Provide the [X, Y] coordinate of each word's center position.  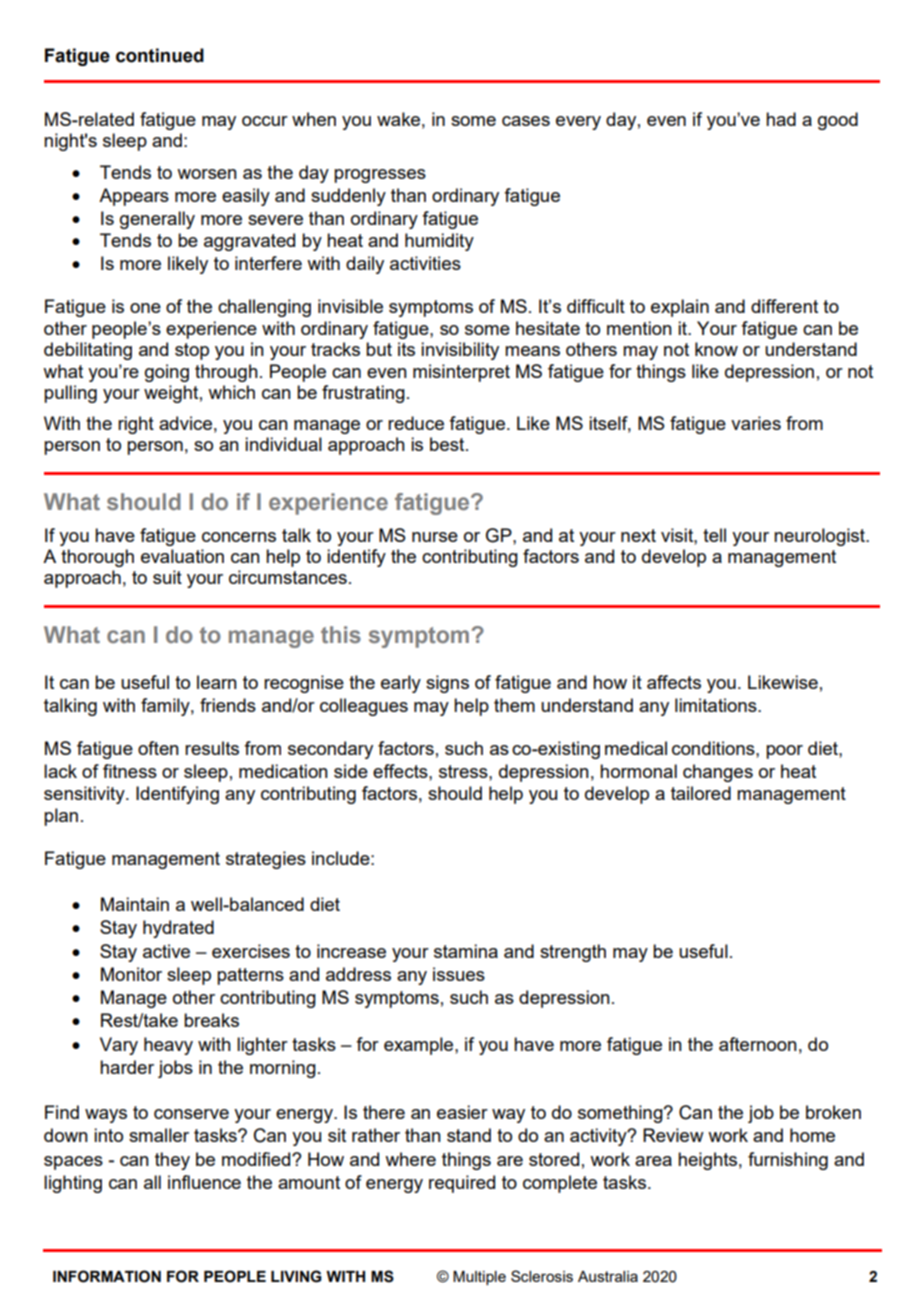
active [166, 951]
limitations [717, 705]
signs [447, 684]
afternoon [758, 1044]
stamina [466, 951]
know [716, 349]
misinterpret [461, 373]
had [781, 119]
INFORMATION [107, 1276]
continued [160, 55]
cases [526, 121]
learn [217, 682]
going [167, 373]
